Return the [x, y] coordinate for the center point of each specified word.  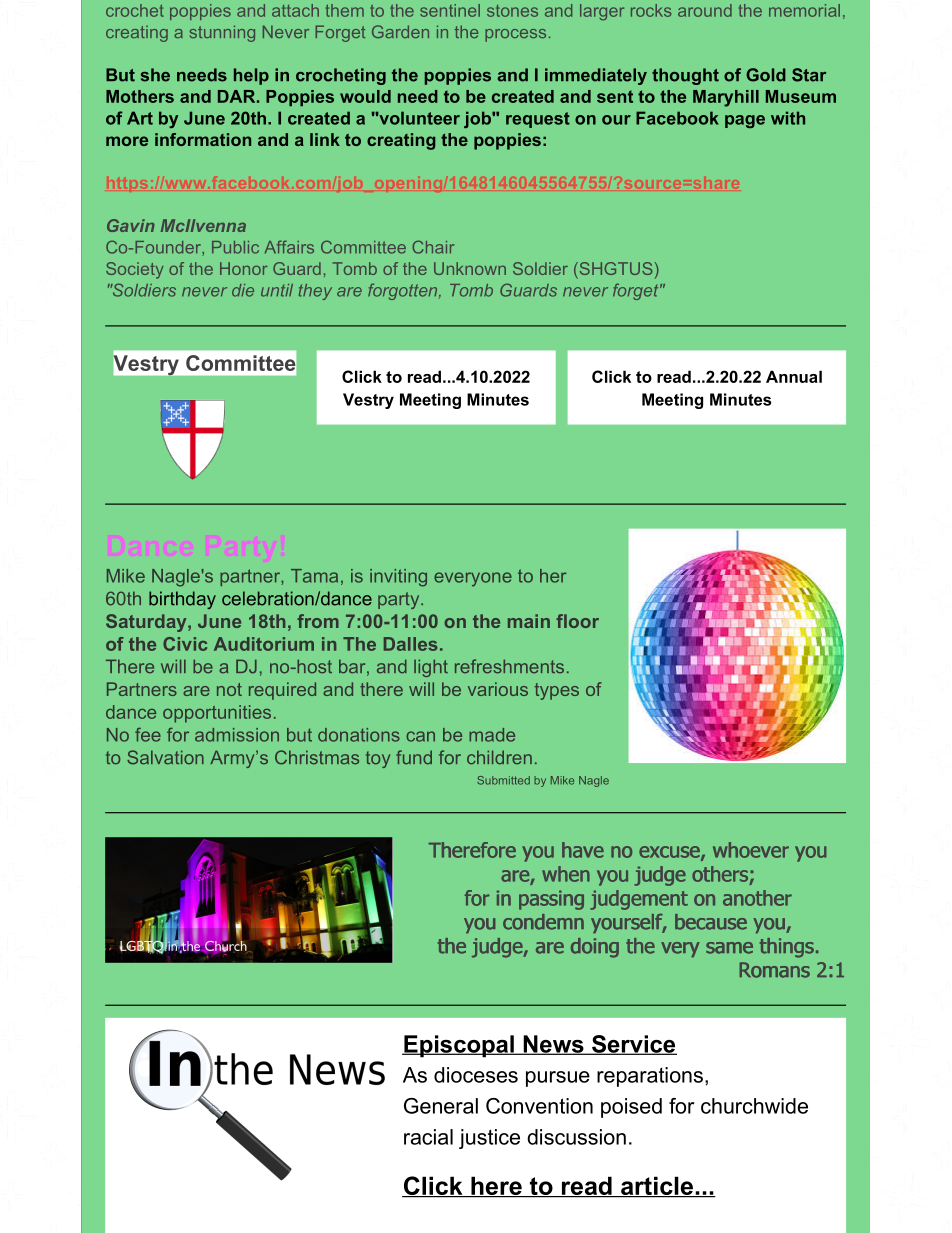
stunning [222, 33]
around [705, 10]
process [515, 35]
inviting [398, 578]
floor [577, 621]
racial [428, 1137]
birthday [182, 600]
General [441, 1106]
